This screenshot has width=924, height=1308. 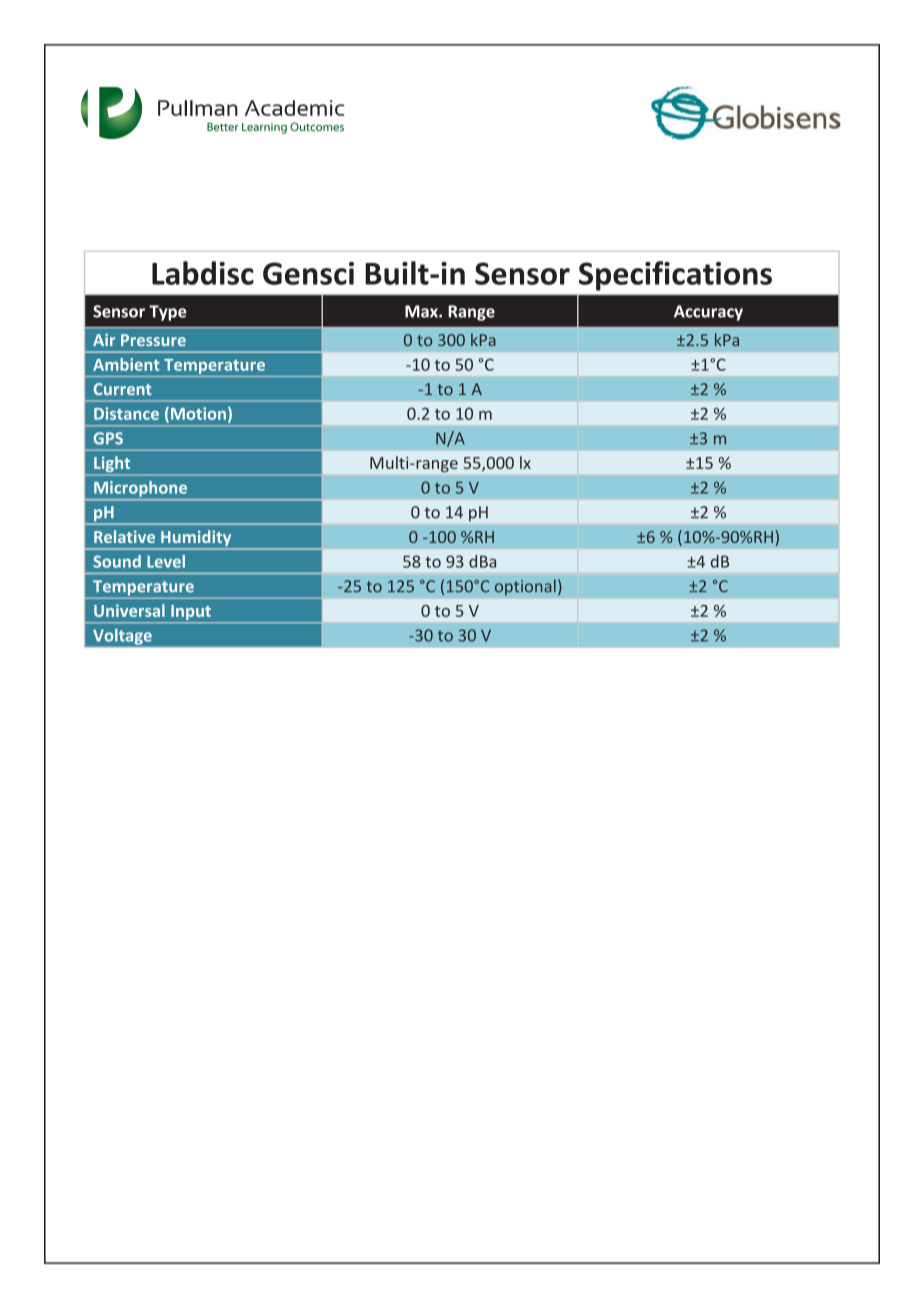 What do you see at coordinates (168, 313) in the screenshot?
I see `Type` at bounding box center [168, 313].
